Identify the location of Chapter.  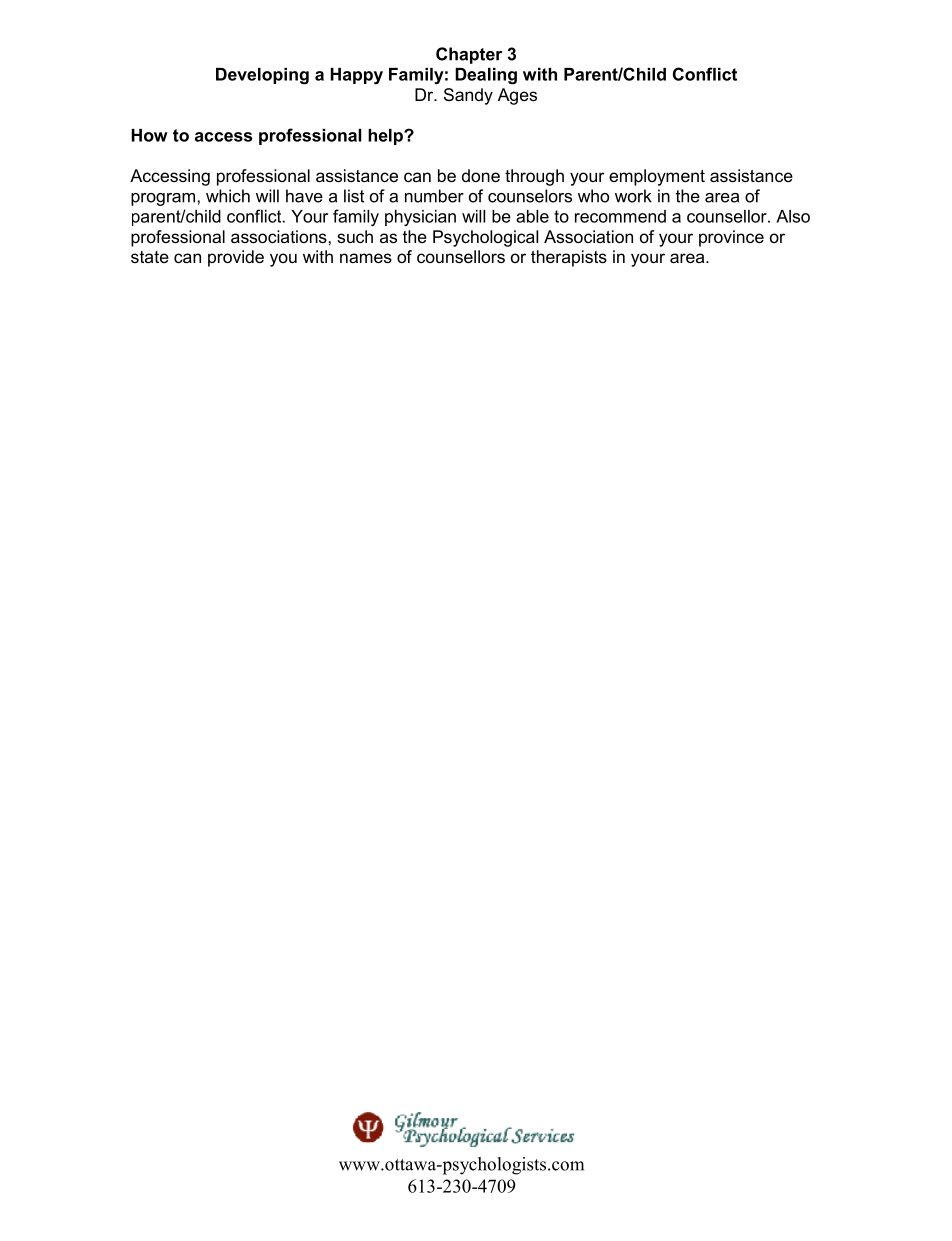
(469, 55).
